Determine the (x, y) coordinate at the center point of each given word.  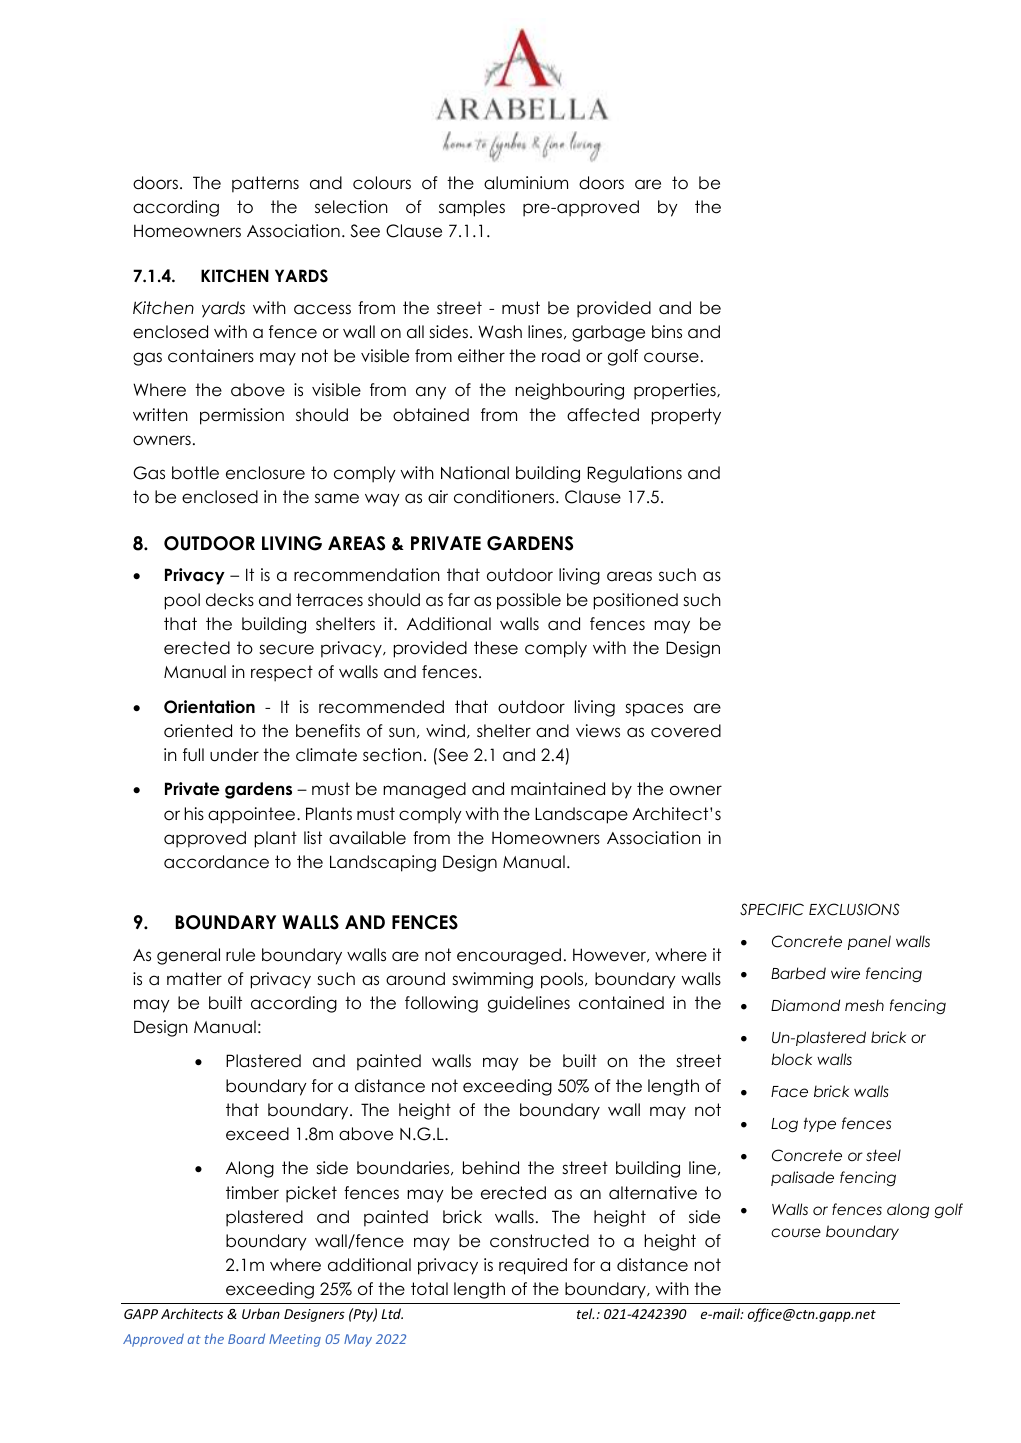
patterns (265, 184)
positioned (636, 601)
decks (230, 600)
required (533, 1266)
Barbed (798, 973)
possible (529, 601)
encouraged (509, 956)
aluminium (526, 183)
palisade (802, 1178)
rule (240, 955)
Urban (261, 1313)
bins (667, 332)
